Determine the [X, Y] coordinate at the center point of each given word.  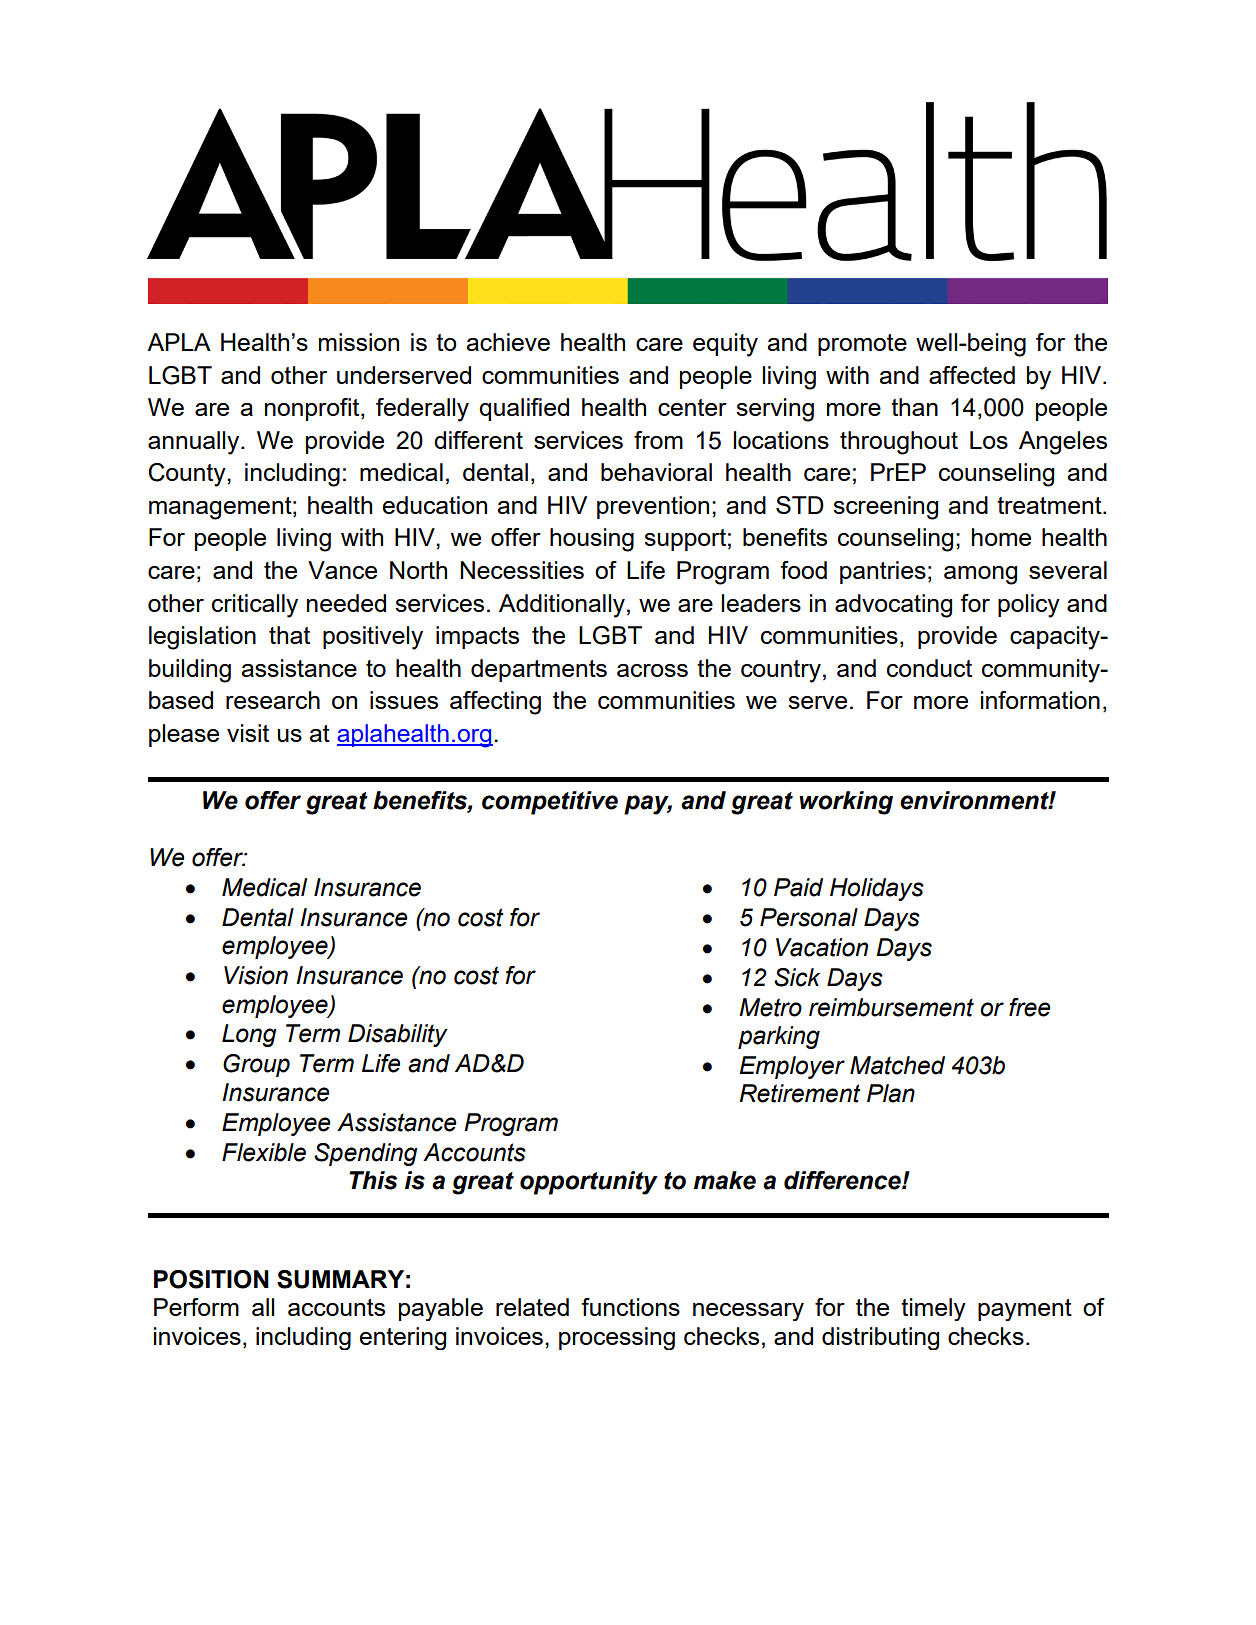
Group [256, 1065]
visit [248, 733]
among [980, 575]
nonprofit [313, 409]
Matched [897, 1065]
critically [255, 606]
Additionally [562, 606]
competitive [550, 803]
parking [779, 1037]
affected [972, 375]
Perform [196, 1307]
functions [630, 1307]
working [846, 803]
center [692, 407]
